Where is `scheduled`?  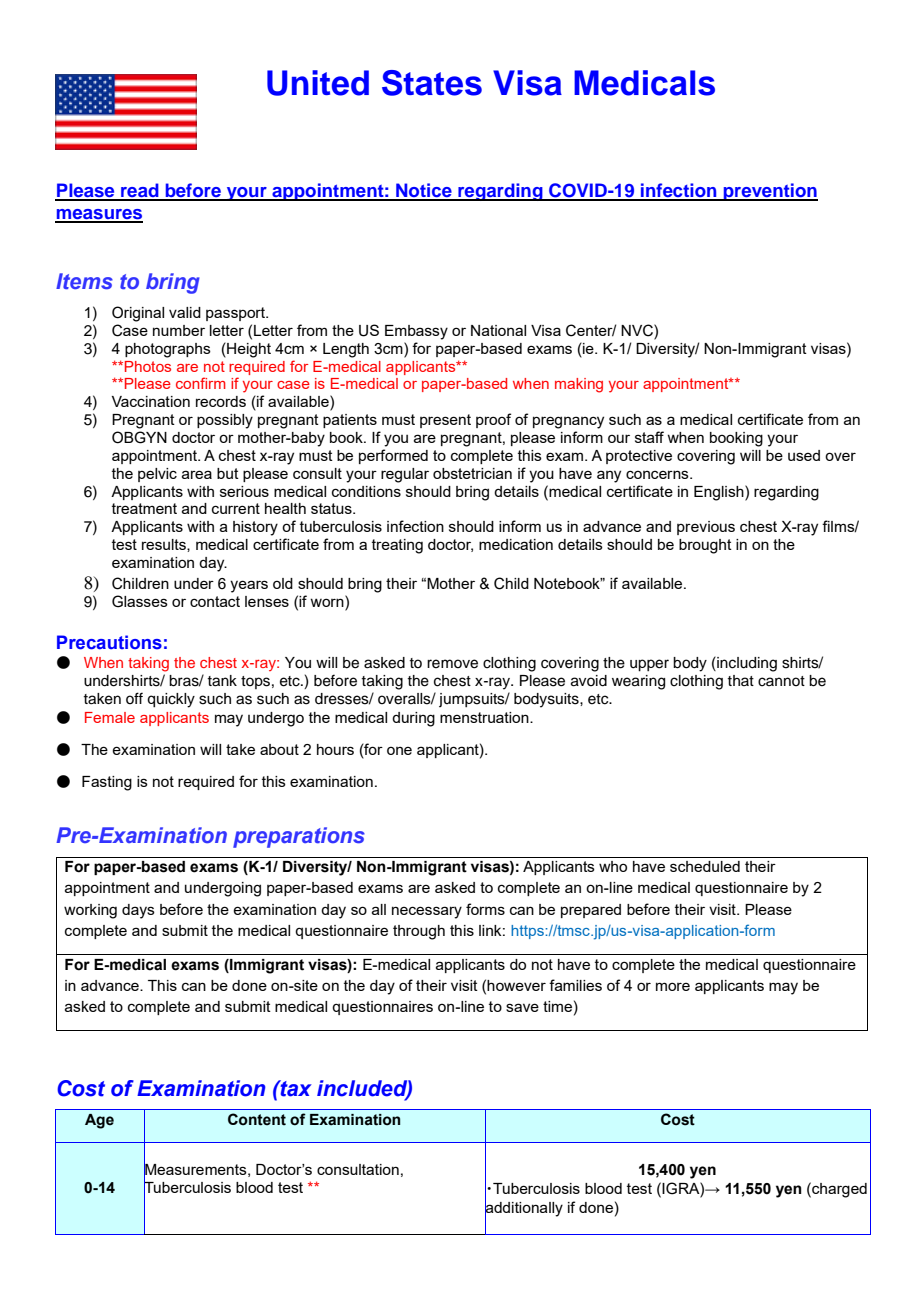
scheduled is located at coordinates (705, 866).
